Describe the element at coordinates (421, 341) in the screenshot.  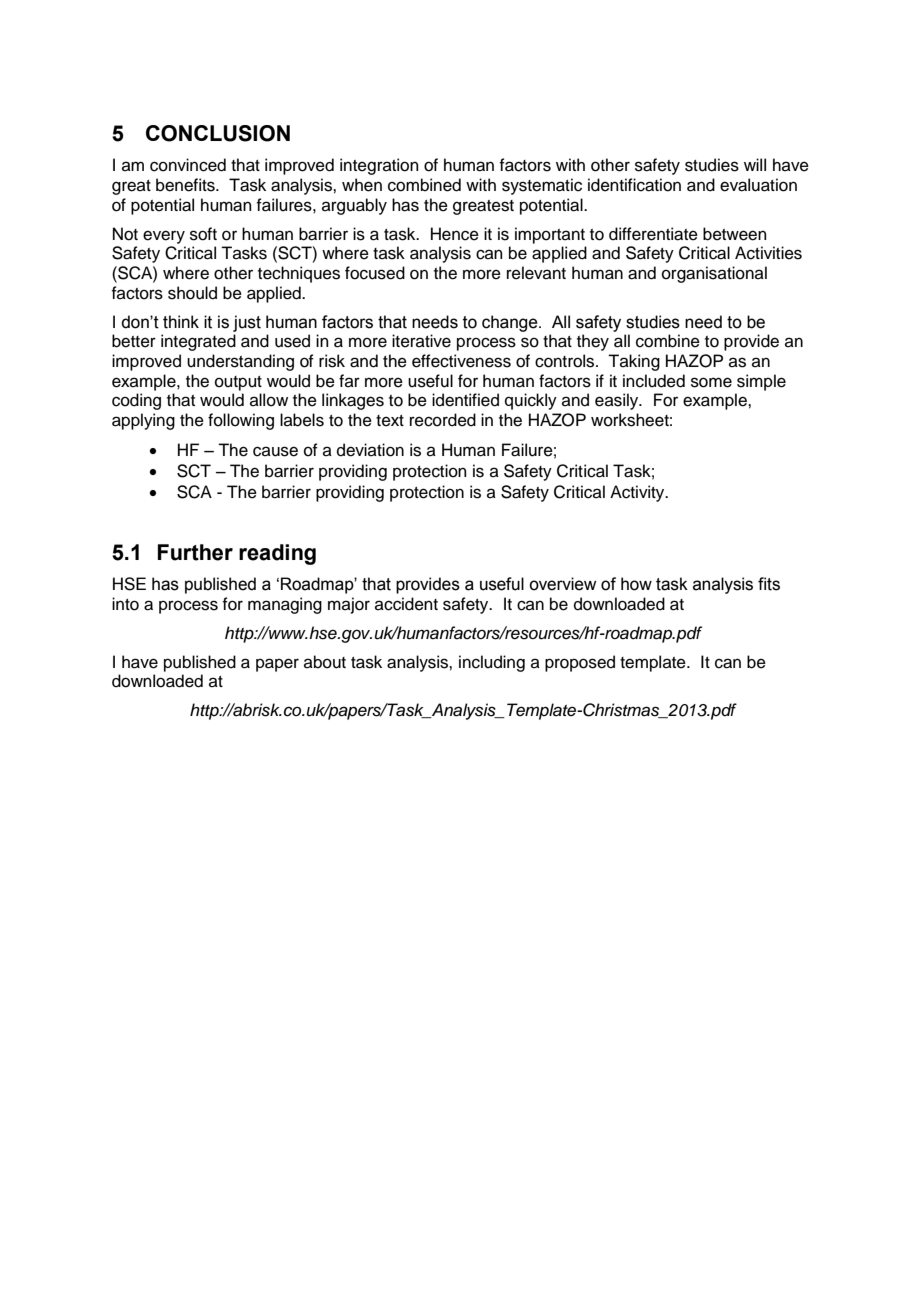
I see `iterative` at that location.
